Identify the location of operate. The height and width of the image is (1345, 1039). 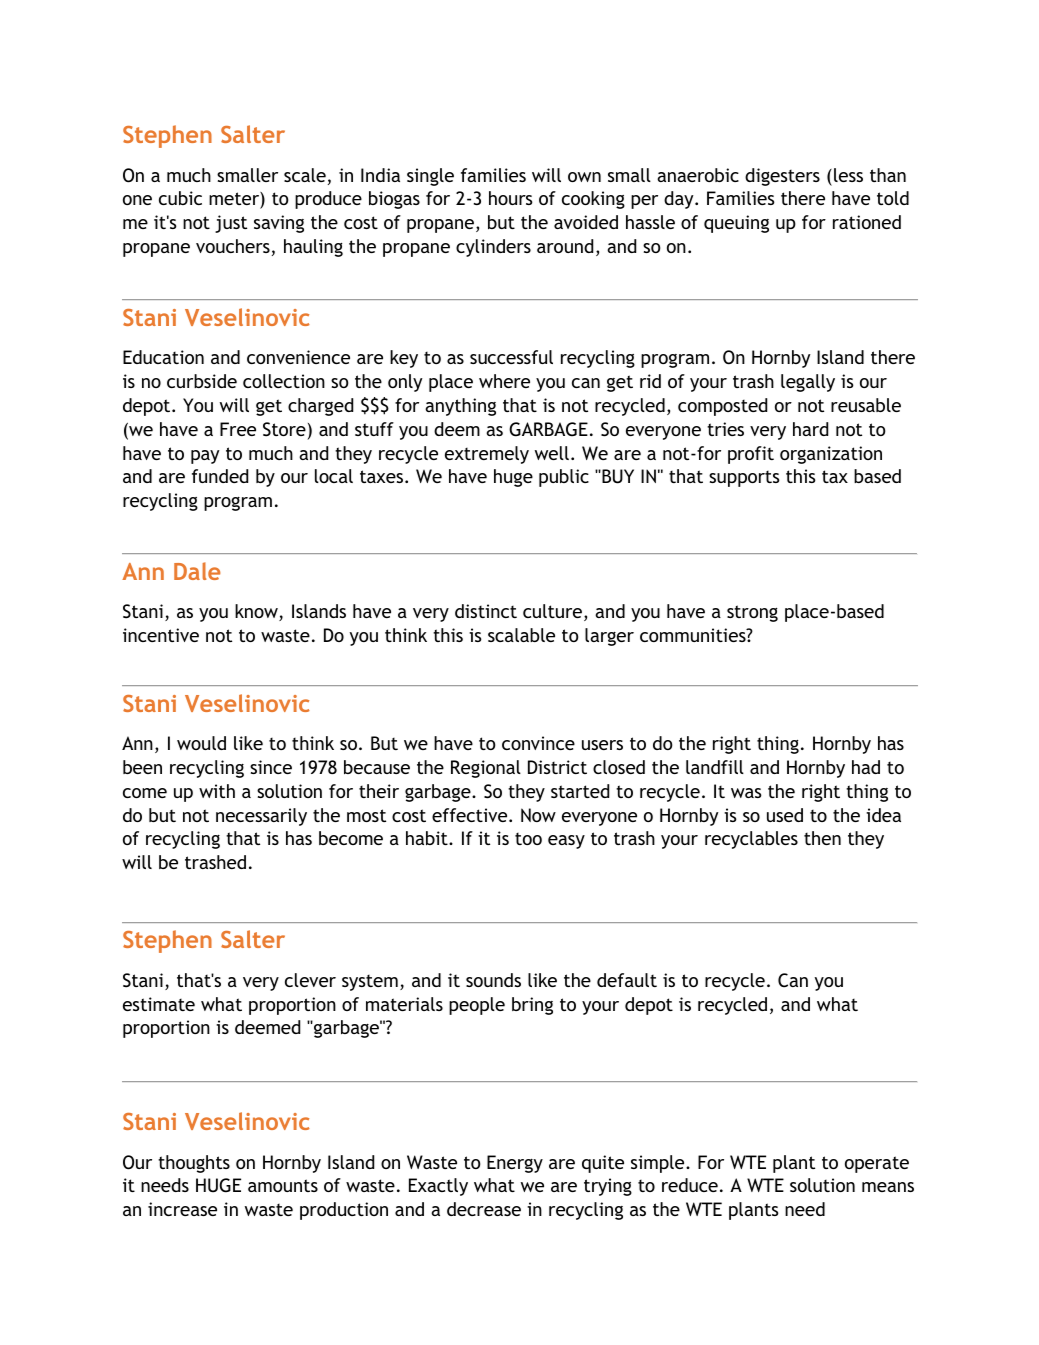
(877, 1164).
